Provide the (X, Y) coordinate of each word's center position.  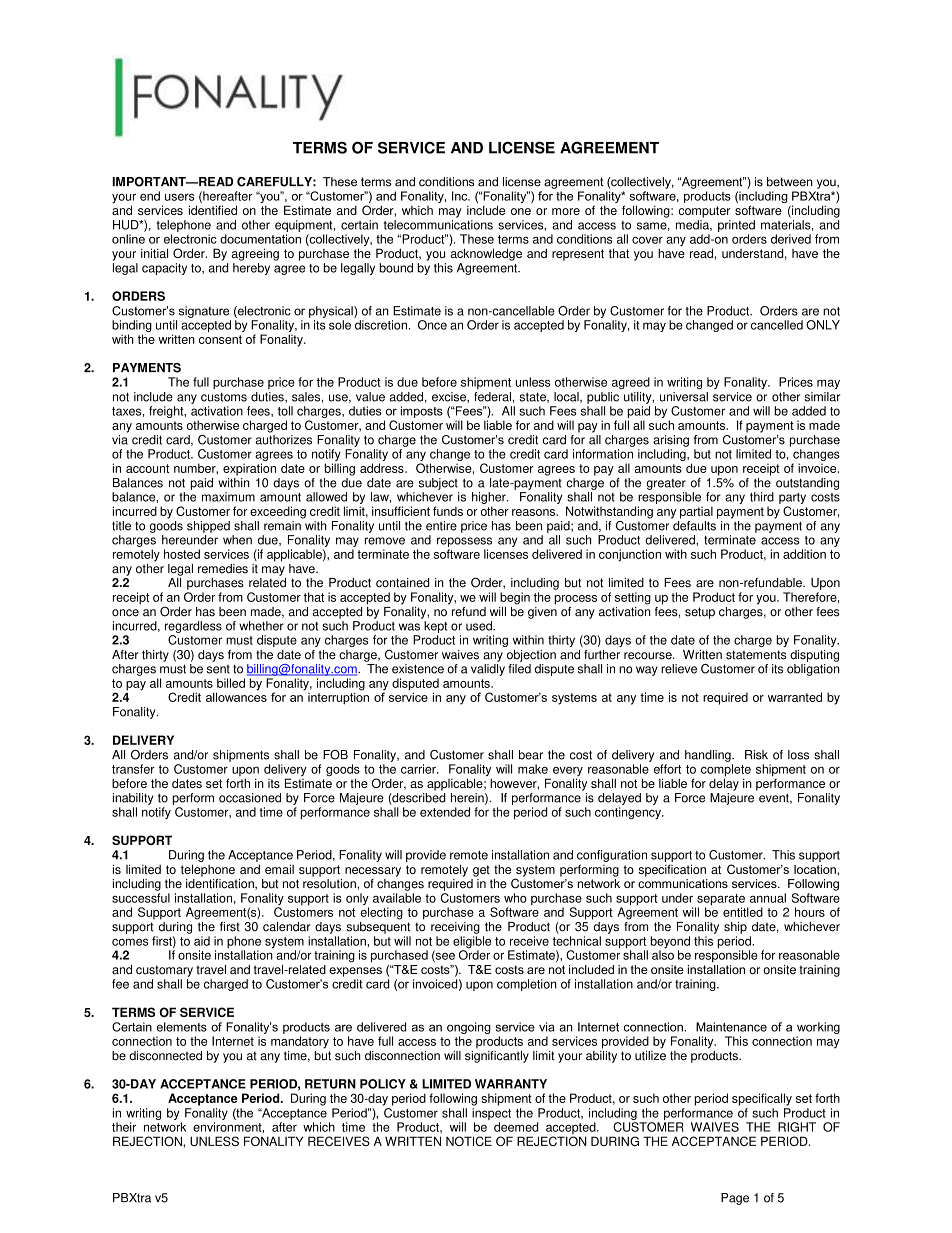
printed (736, 226)
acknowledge (486, 254)
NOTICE (469, 1141)
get (481, 871)
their (124, 1127)
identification (221, 883)
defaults (694, 524)
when (237, 540)
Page (735, 1199)
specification (672, 870)
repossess (464, 542)
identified (213, 210)
